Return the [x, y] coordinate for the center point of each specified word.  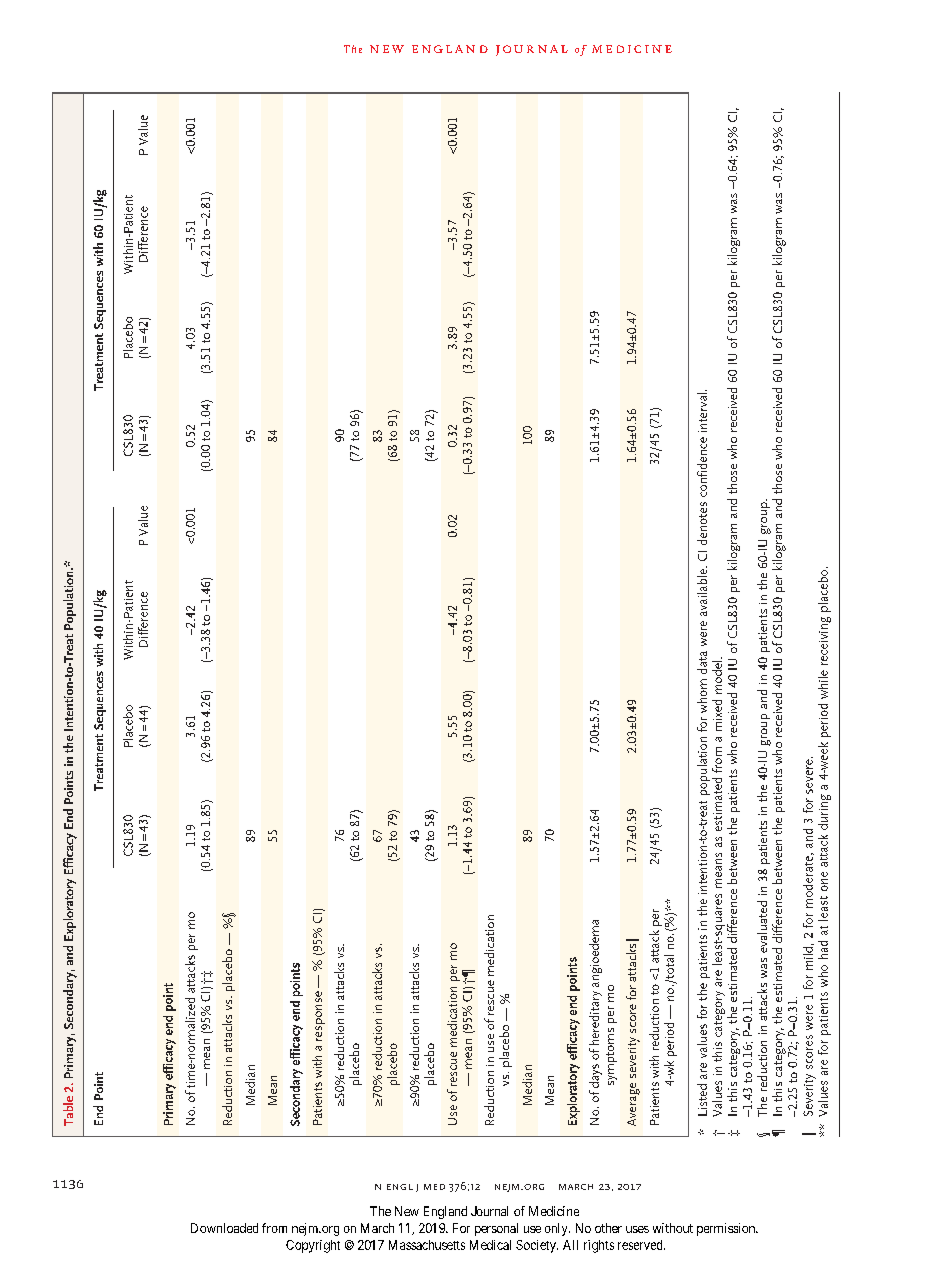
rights [599, 1246]
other [608, 1228]
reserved [641, 1245]
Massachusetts [427, 1245]
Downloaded [224, 1228]
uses [637, 1229]
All [570, 1245]
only [557, 1229]
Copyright [313, 1246]
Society [537, 1246]
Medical [490, 1245]
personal [496, 1229]
